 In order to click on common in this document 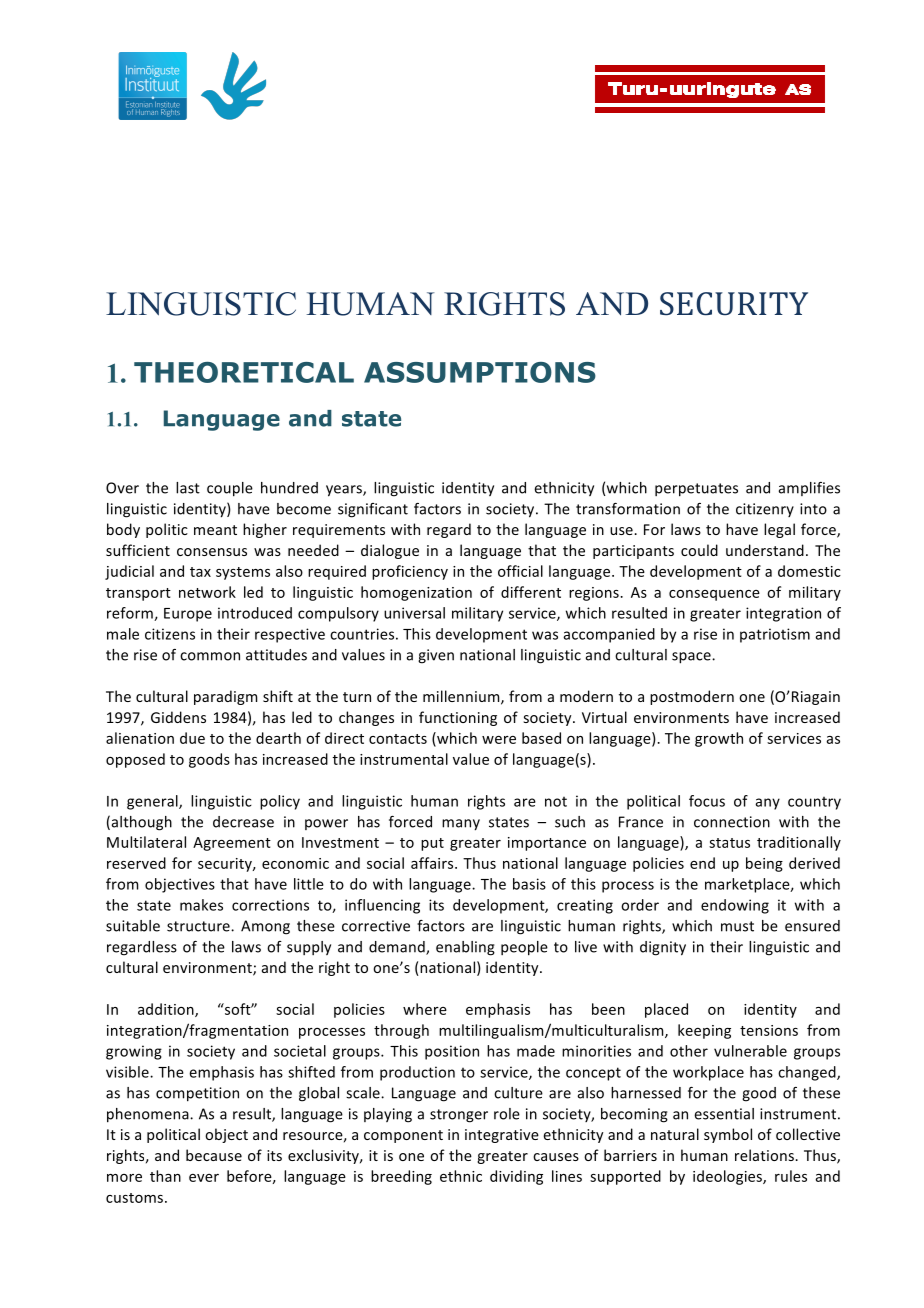, I will do `click(210, 656)`.
